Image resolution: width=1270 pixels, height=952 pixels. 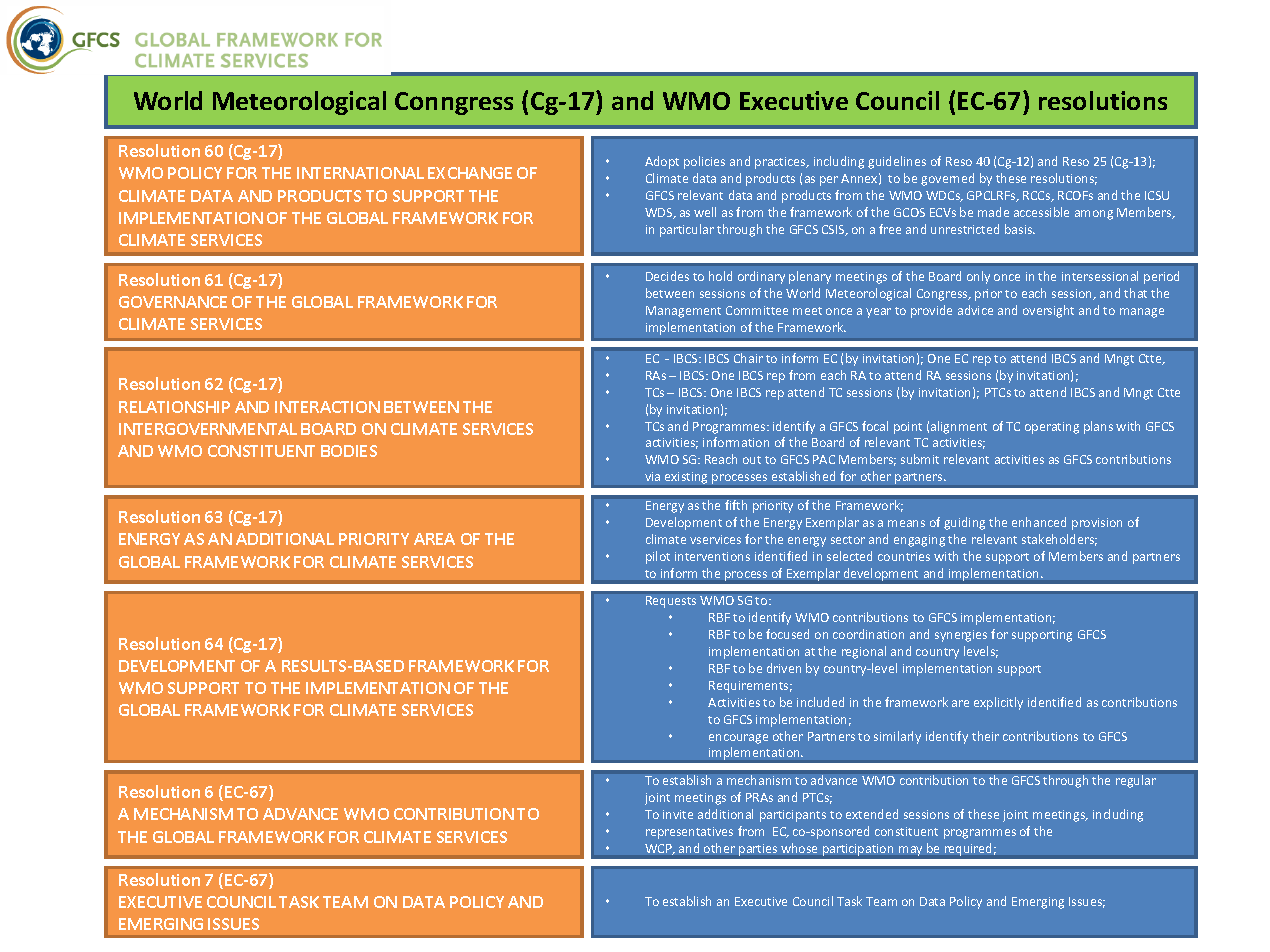 I want to click on representatives, so click(x=689, y=833).
